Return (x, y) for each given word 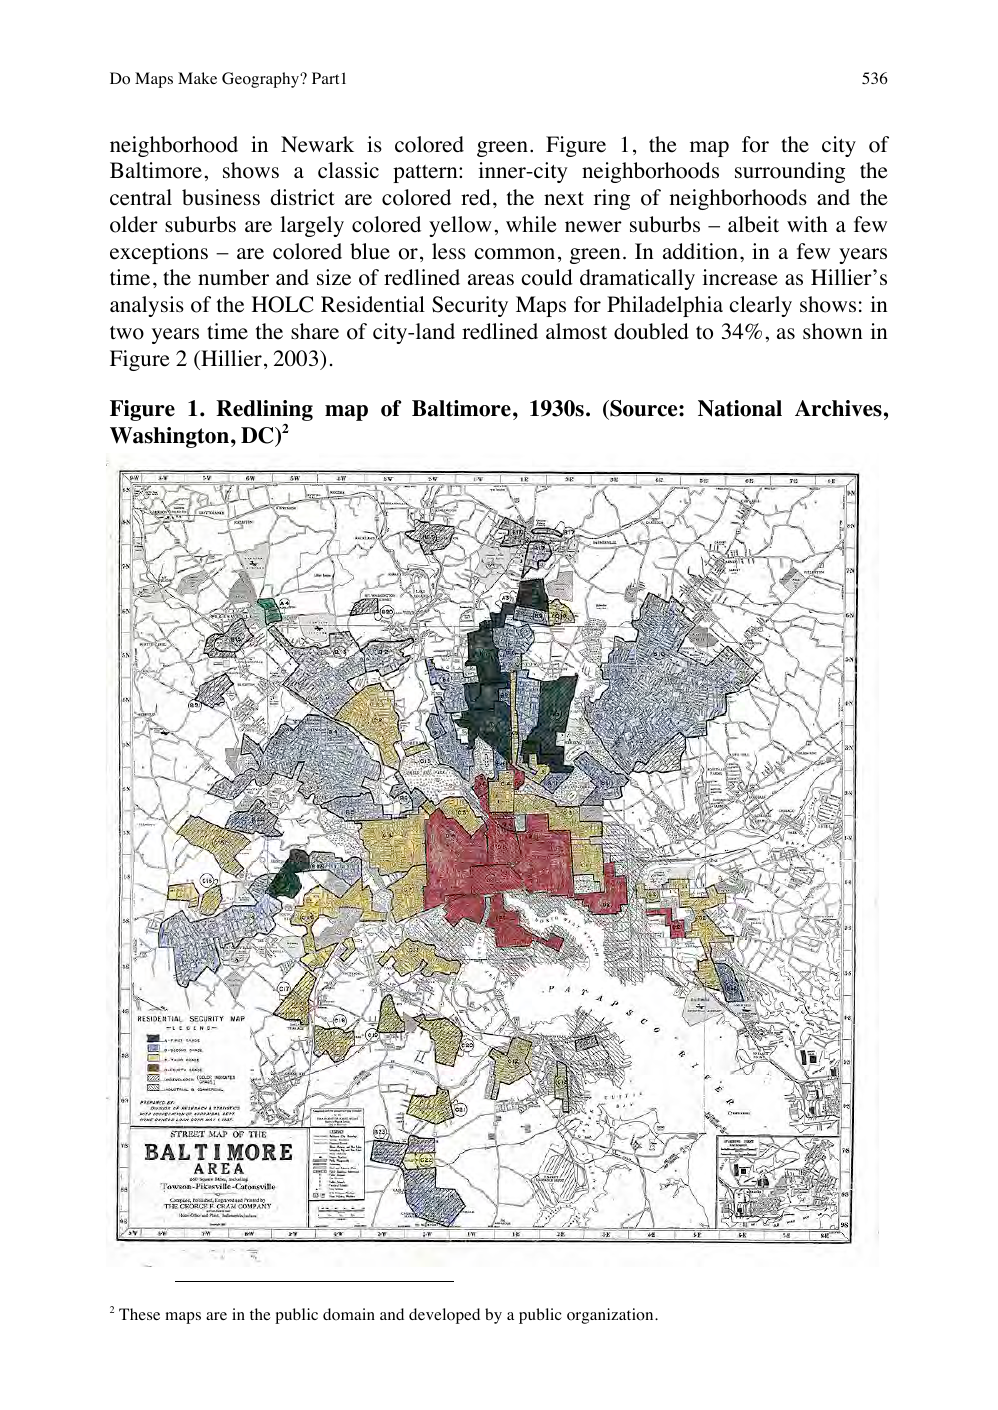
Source (644, 409)
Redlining (264, 412)
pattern (426, 174)
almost (576, 331)
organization (611, 1316)
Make (197, 78)
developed (444, 1316)
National (740, 408)
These (139, 1314)
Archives (838, 408)
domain (349, 1314)
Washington (169, 437)
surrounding (790, 172)
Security (470, 306)
